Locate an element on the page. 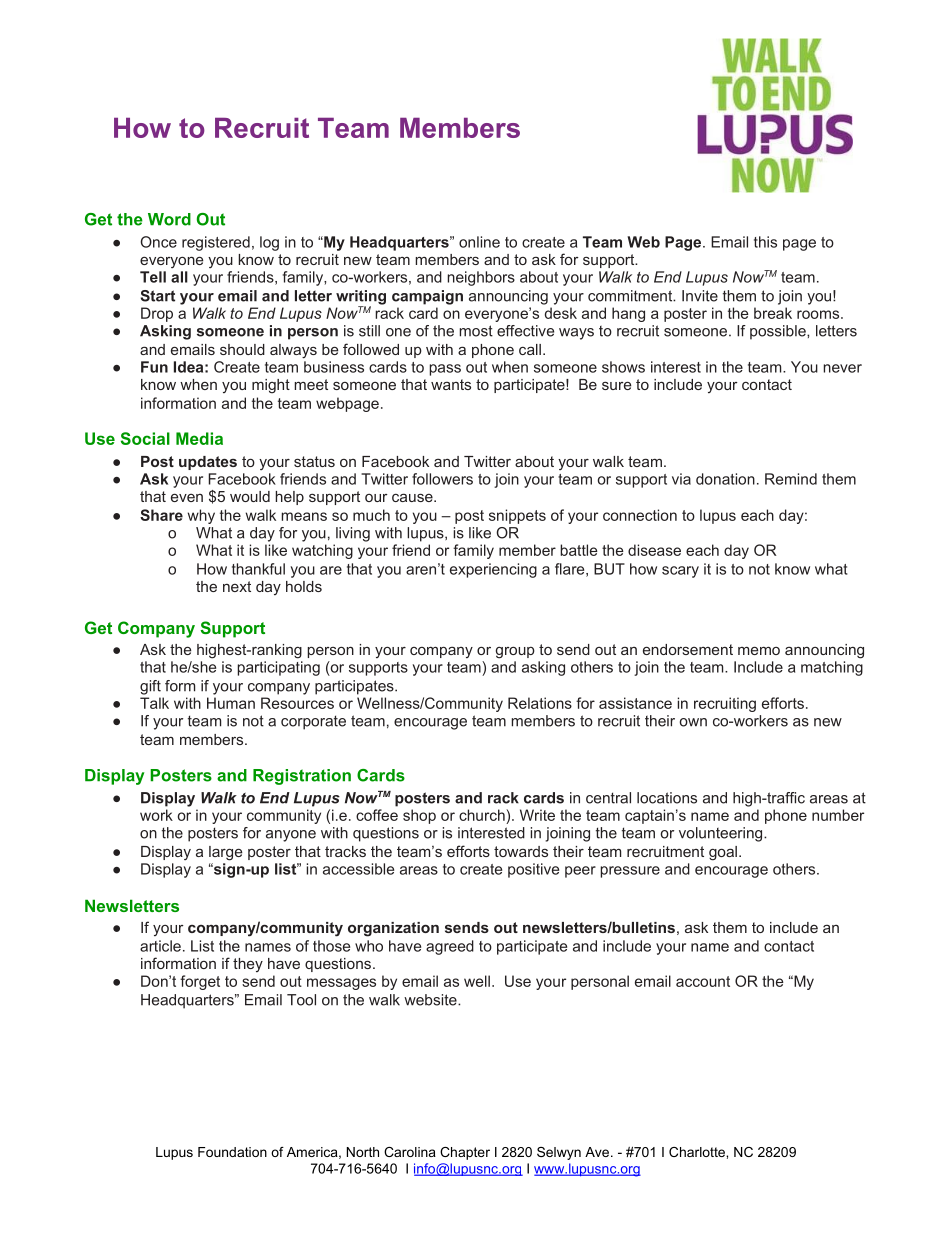  updates is located at coordinates (208, 463).
